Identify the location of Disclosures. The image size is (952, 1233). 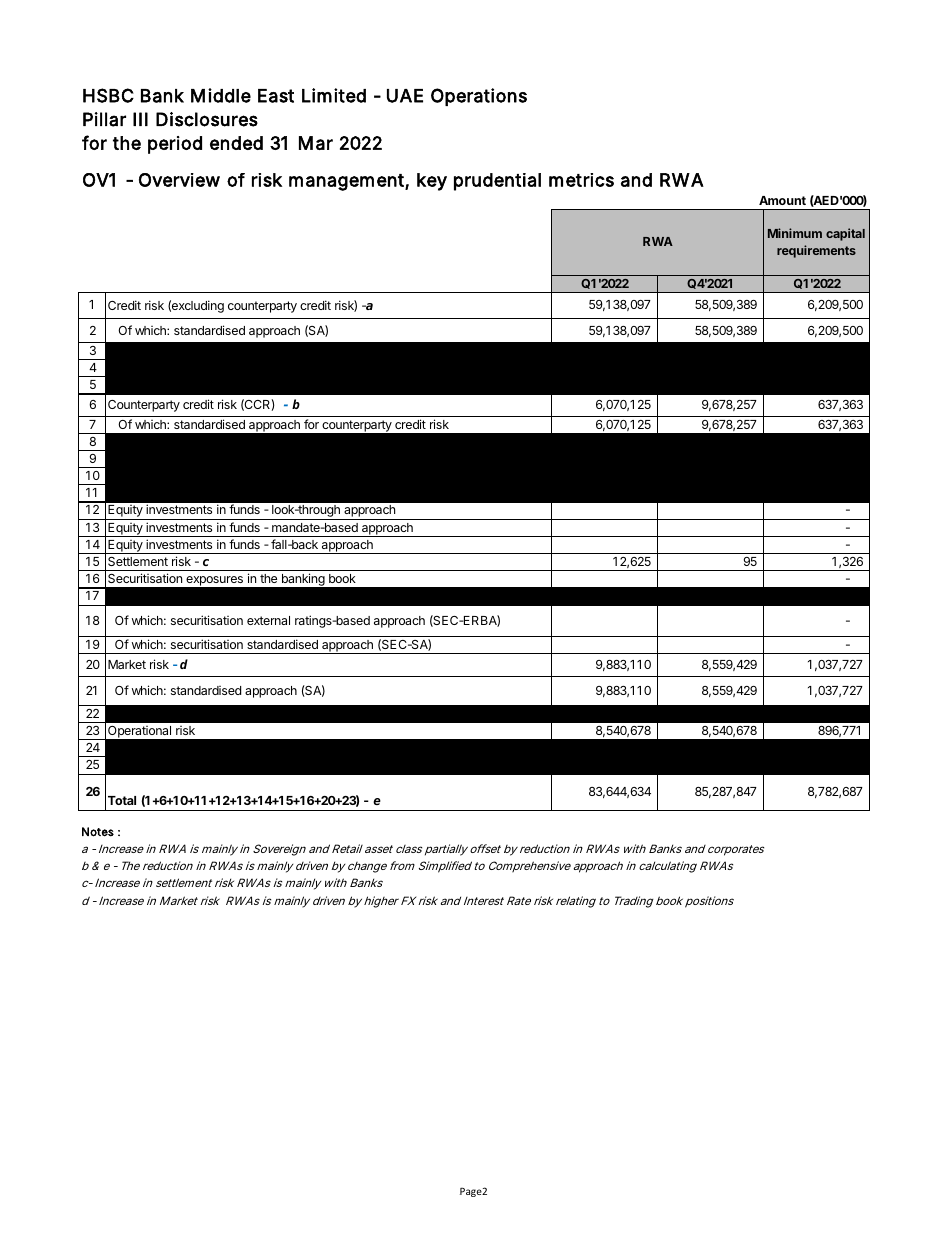
(207, 119).
